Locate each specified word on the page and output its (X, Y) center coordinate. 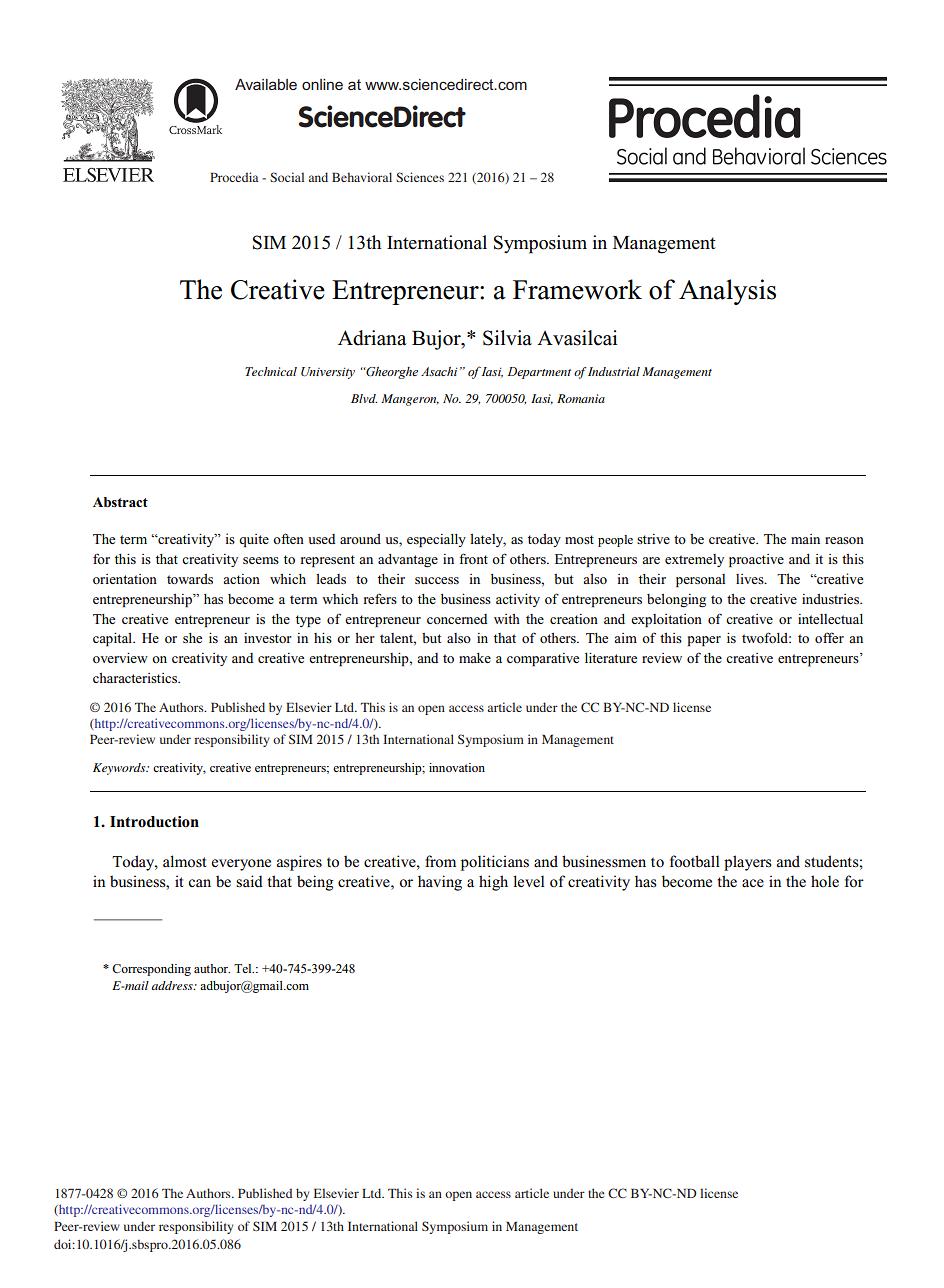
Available (266, 84)
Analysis (727, 292)
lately (488, 540)
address (173, 985)
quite (254, 540)
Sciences (420, 177)
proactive (756, 560)
